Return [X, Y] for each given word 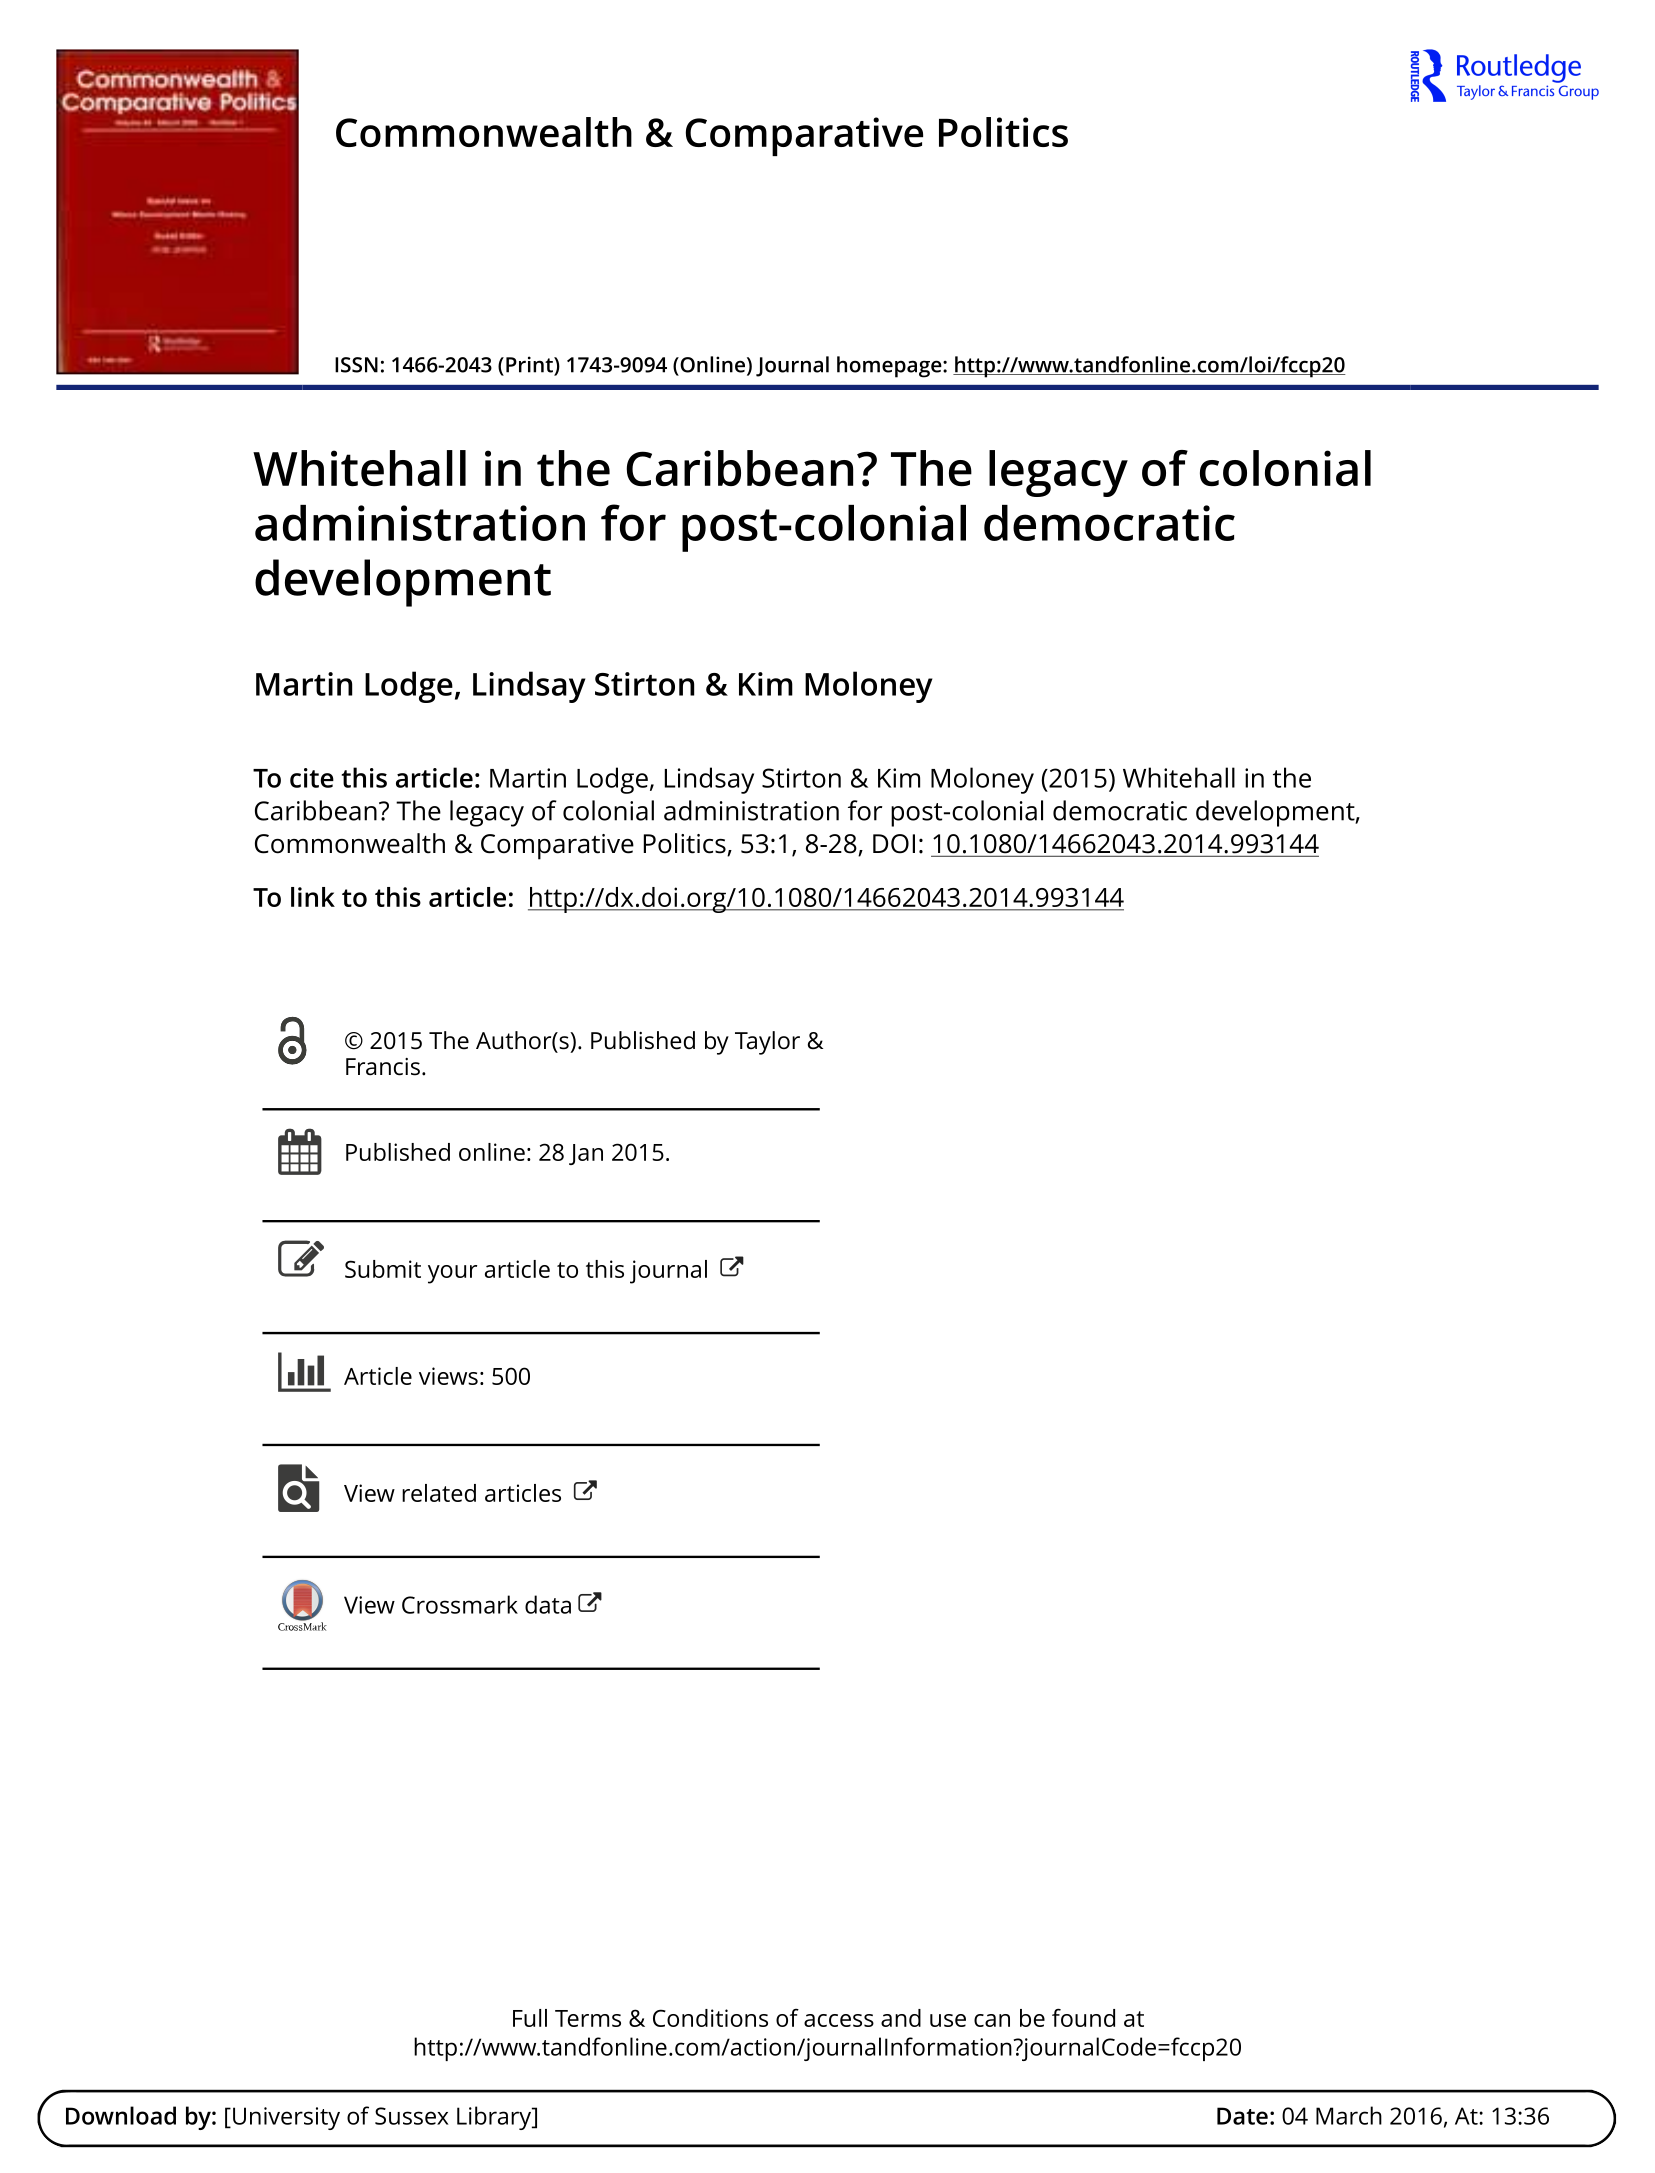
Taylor [767, 1043]
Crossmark [460, 1604]
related [439, 1493]
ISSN [356, 365]
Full [530, 2018]
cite [312, 778]
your [452, 1274]
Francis [383, 1067]
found [1083, 2017]
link [313, 897]
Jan [586, 1154]
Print [530, 365]
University [286, 2118]
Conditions [710, 2018]
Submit [383, 1269]
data [548, 1604]
